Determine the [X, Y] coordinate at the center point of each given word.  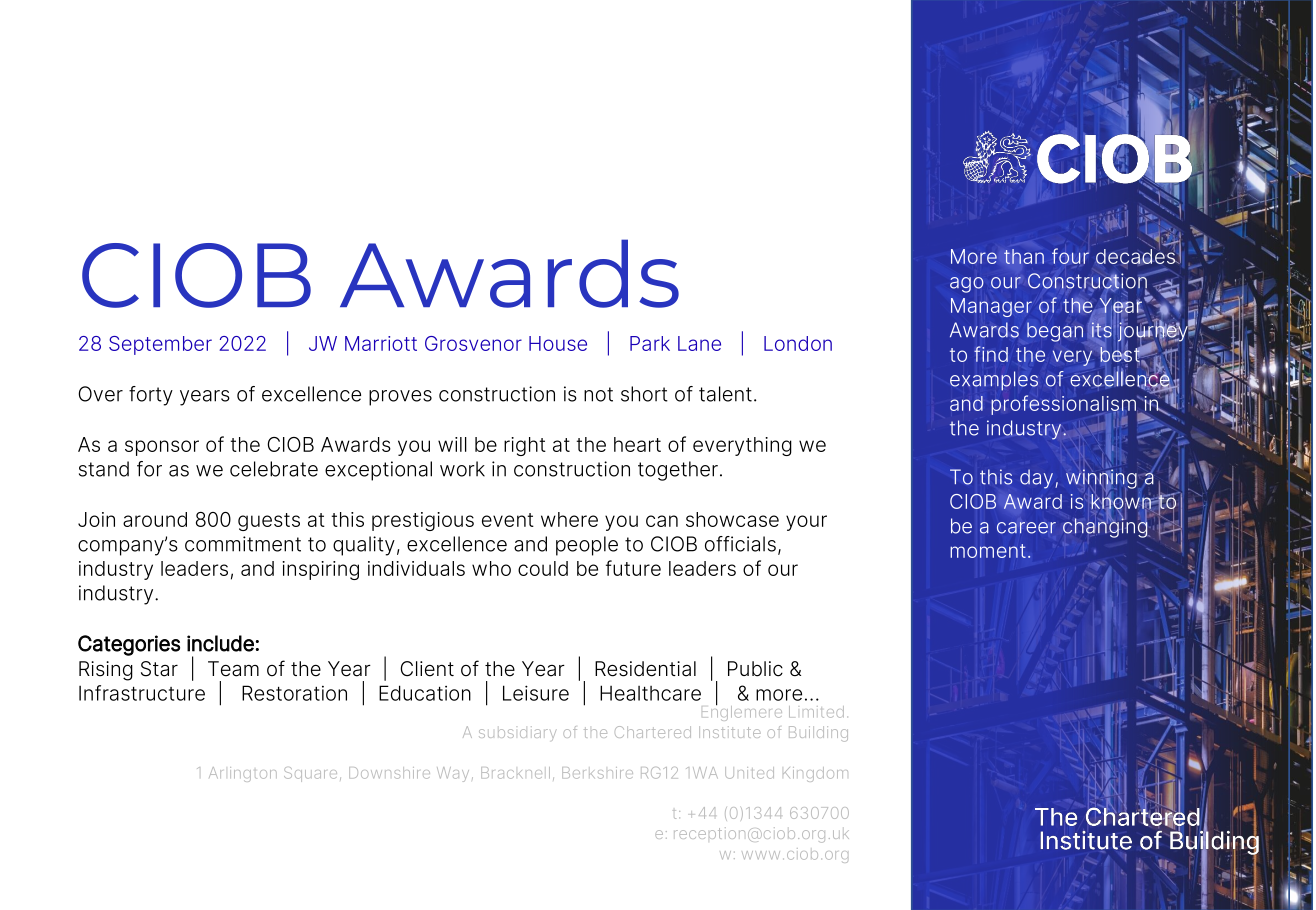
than [1024, 256]
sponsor [162, 448]
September [160, 345]
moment [988, 551]
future [633, 568]
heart [637, 444]
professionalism [1064, 405]
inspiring [320, 570]
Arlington [243, 774]
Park [650, 343]
